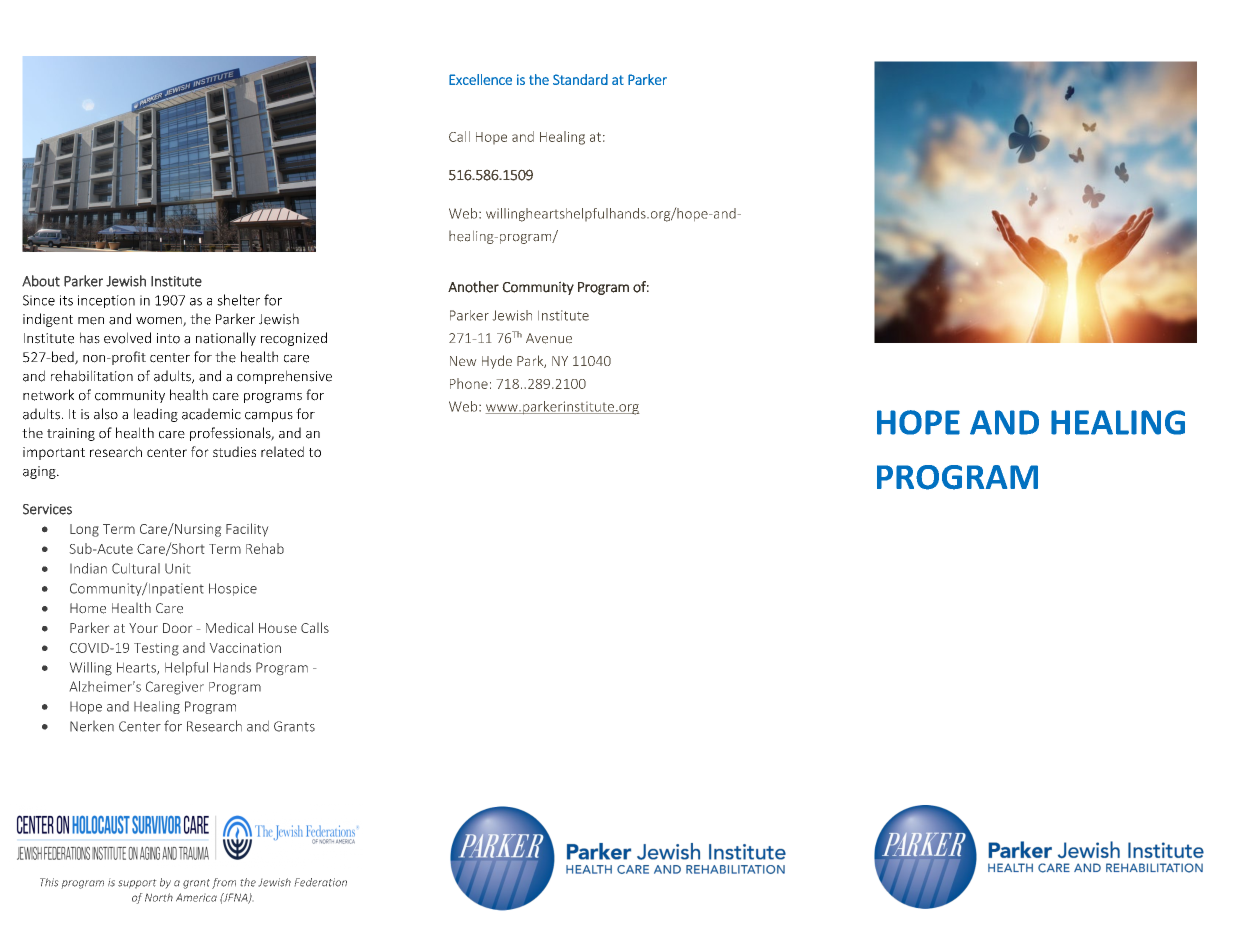 This document has width=1233, height=952. I want to click on related, so click(282, 451).
